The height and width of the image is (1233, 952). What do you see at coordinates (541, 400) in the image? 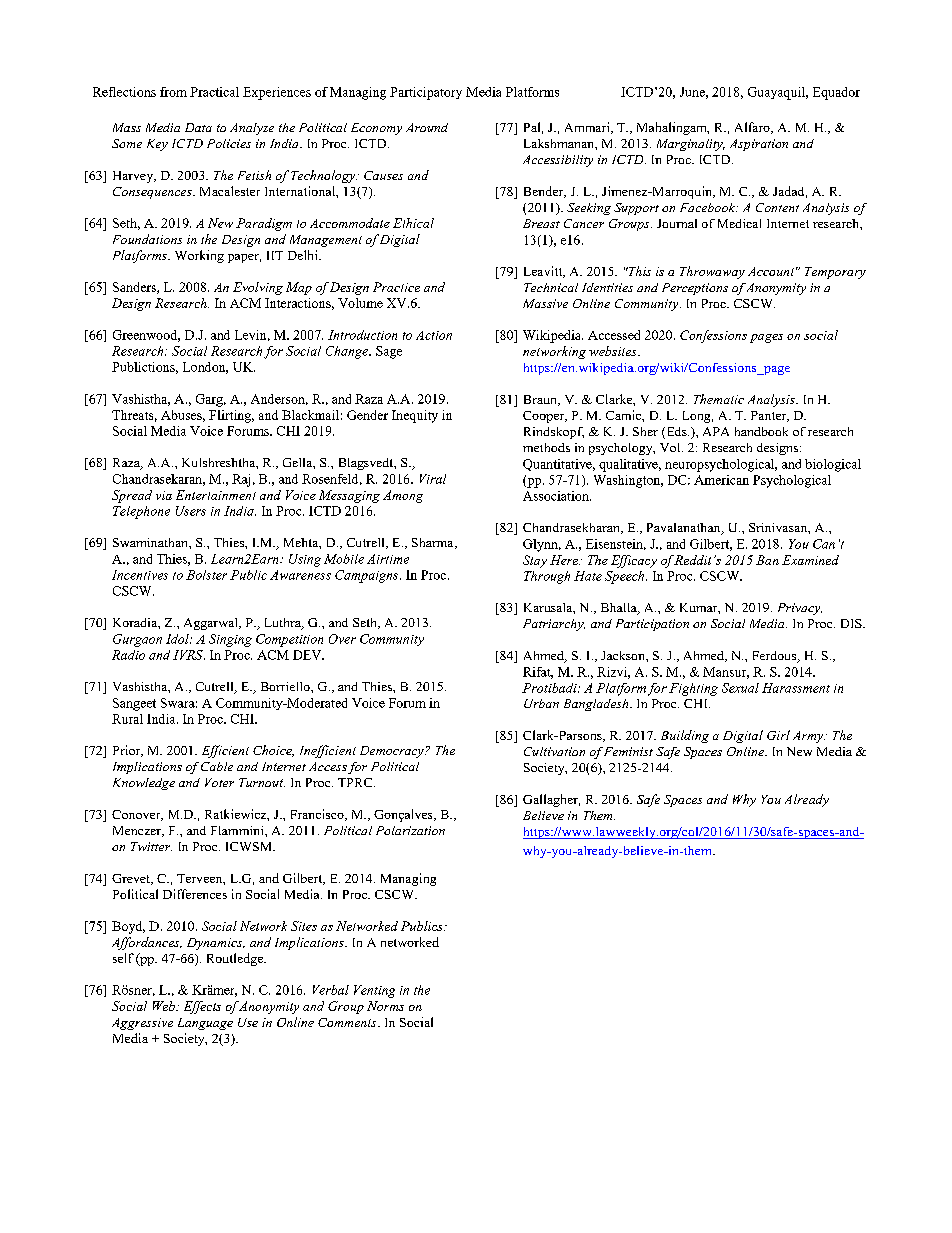
I see `Braun` at bounding box center [541, 400].
